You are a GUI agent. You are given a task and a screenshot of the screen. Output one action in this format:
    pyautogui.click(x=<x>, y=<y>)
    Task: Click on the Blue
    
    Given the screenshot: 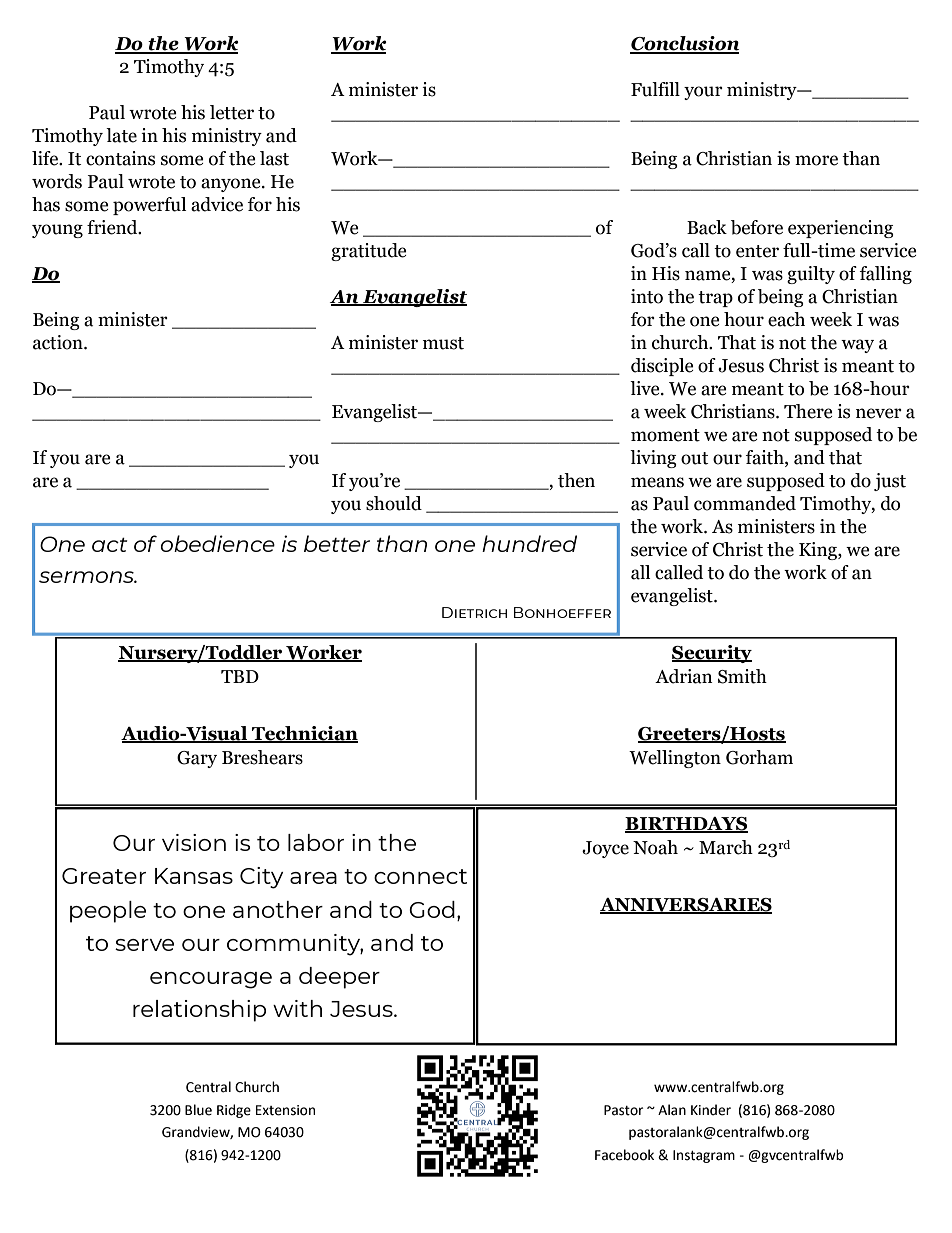 What is the action you would take?
    pyautogui.click(x=198, y=1110)
